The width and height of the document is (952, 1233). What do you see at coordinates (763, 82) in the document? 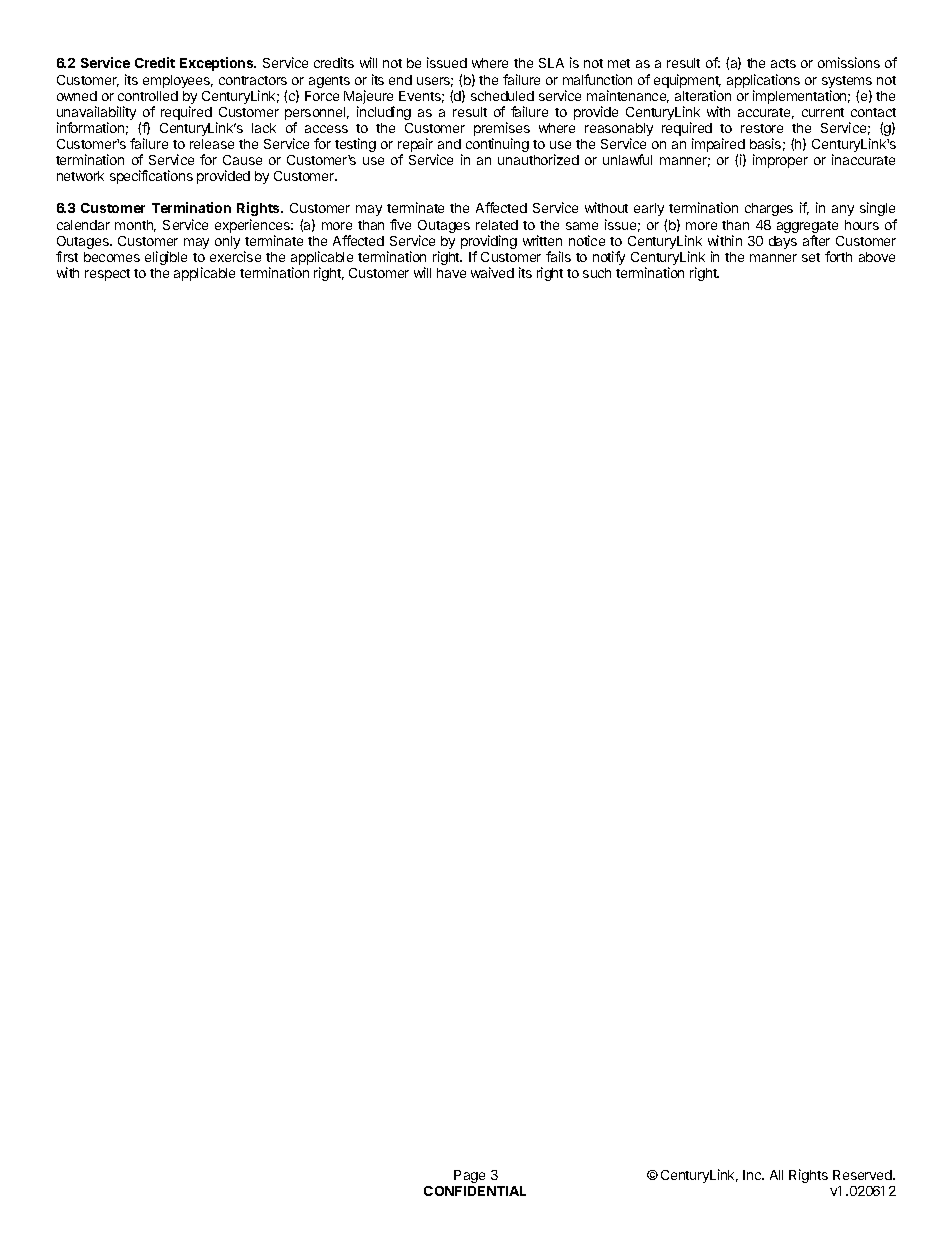
I see `applications` at bounding box center [763, 82].
